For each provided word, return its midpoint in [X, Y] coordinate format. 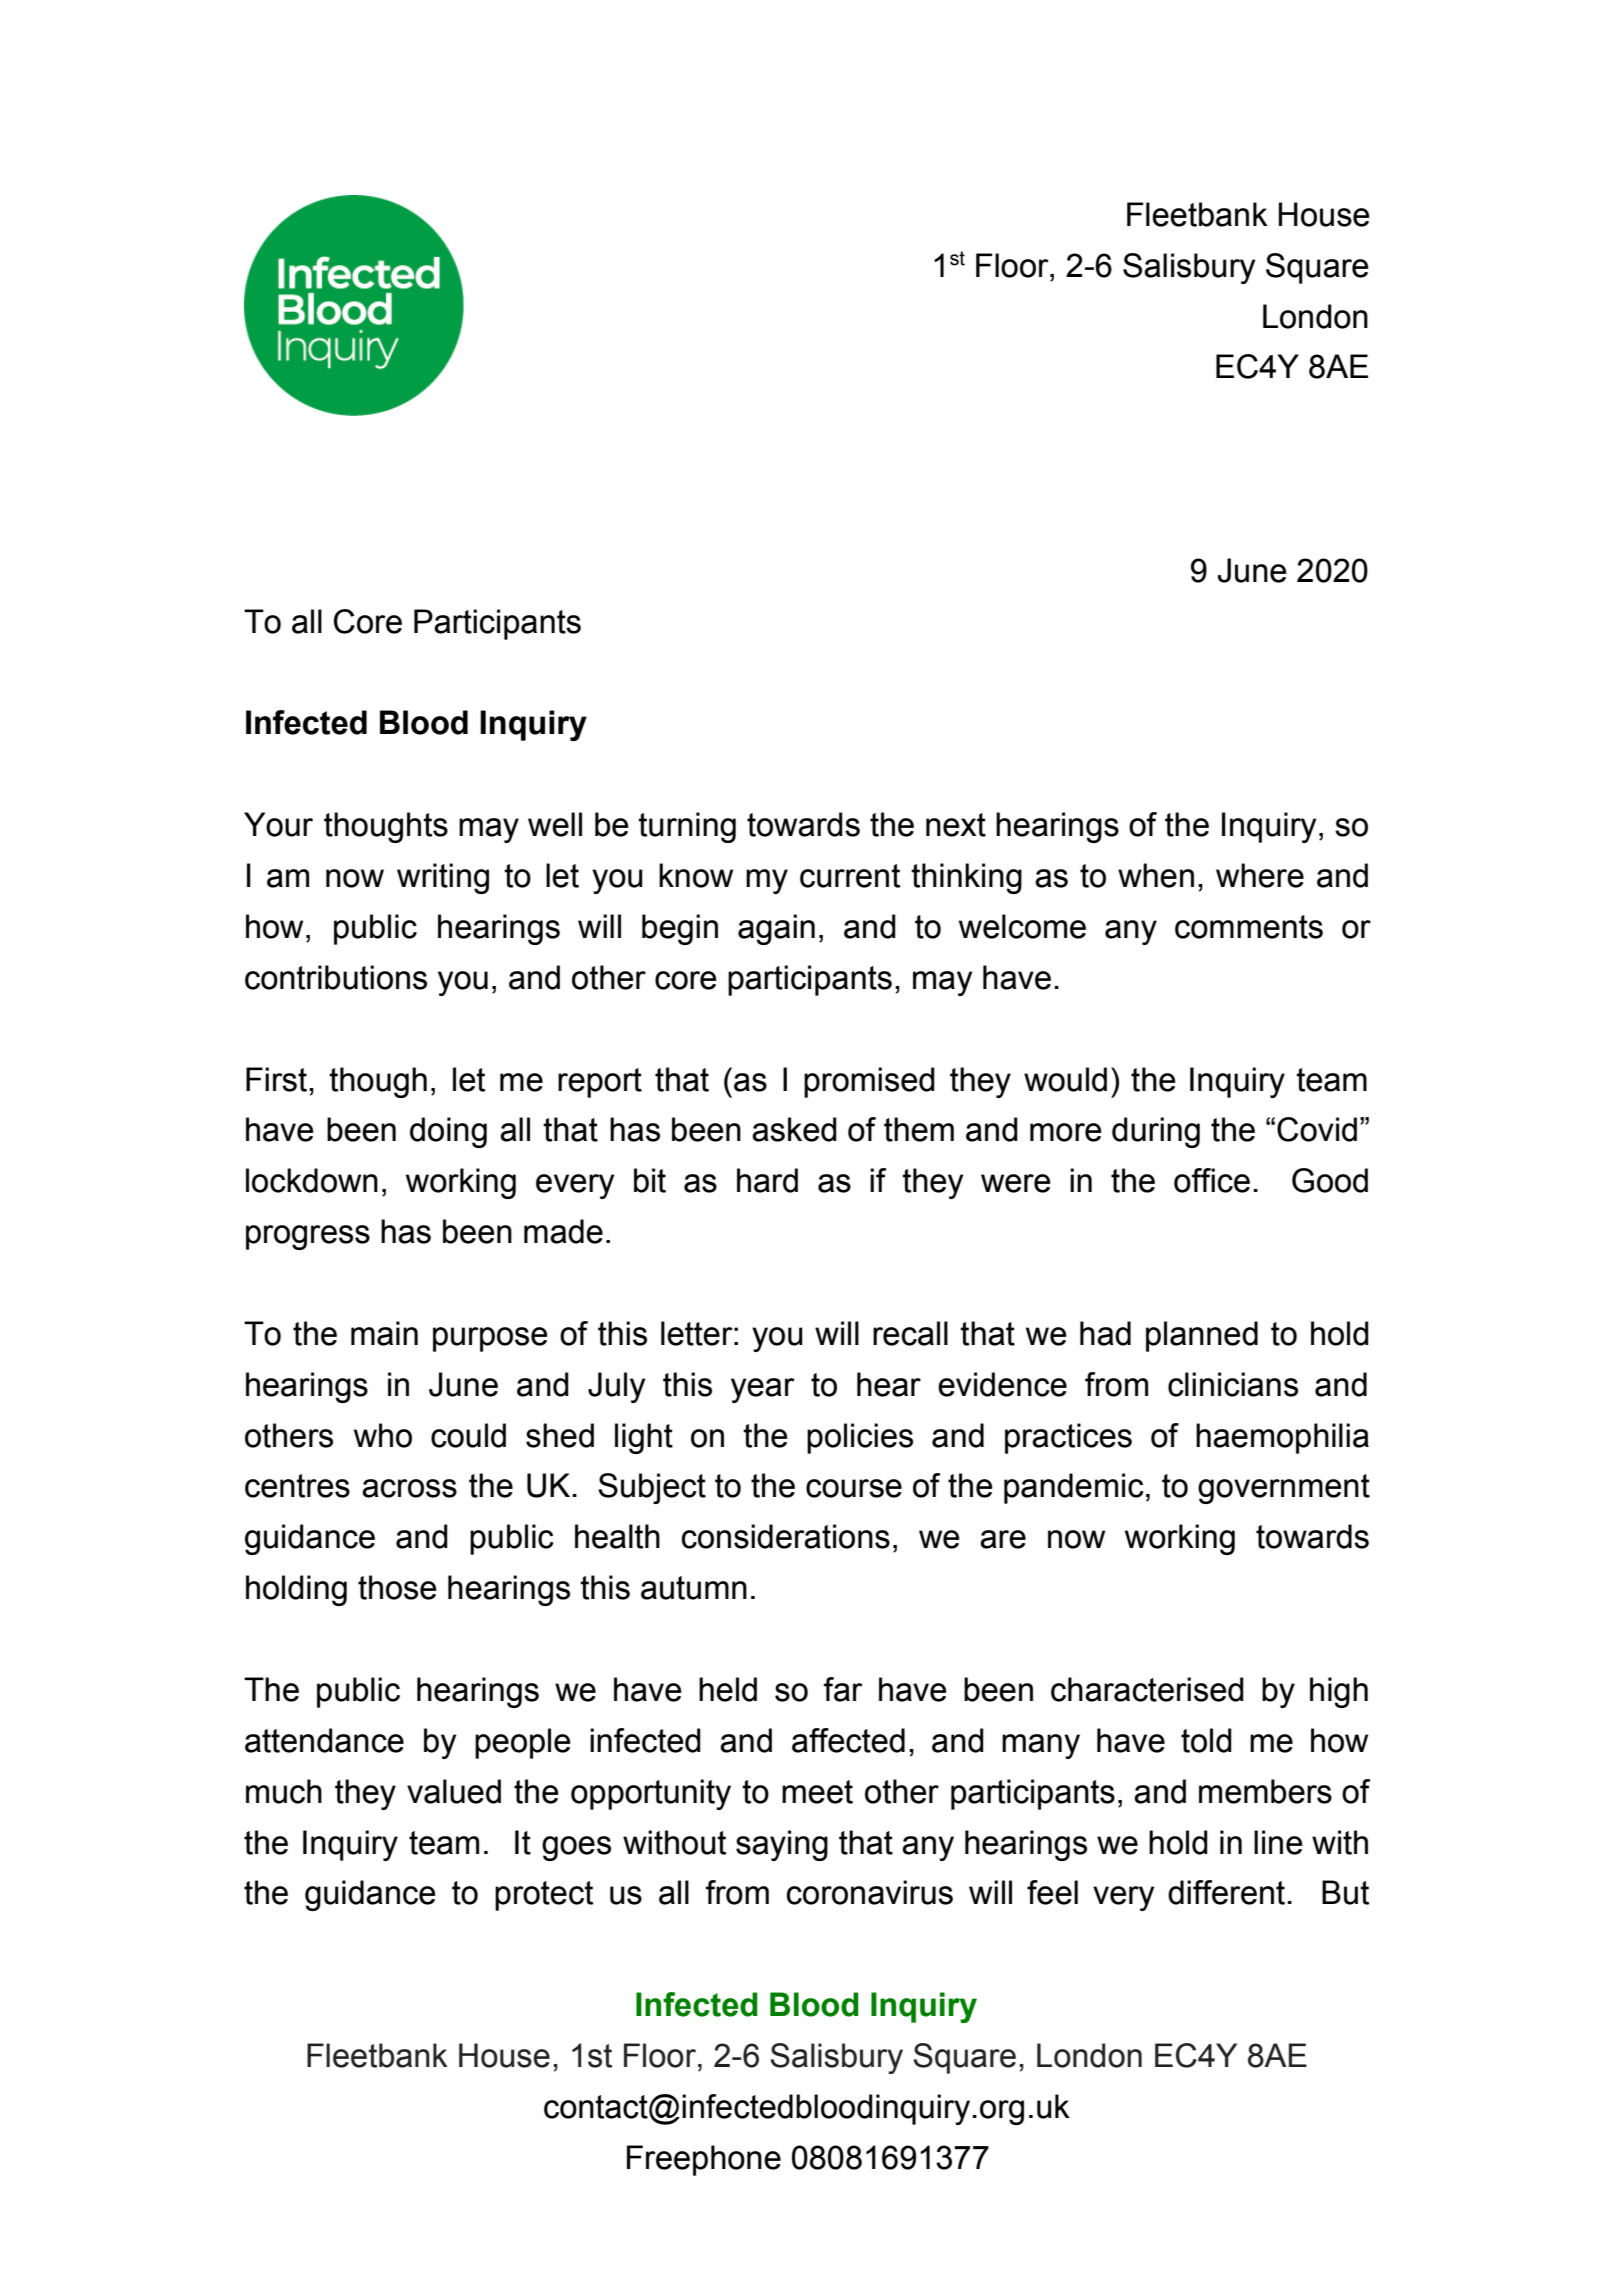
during [1156, 1132]
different [1226, 1892]
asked [794, 1129]
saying [782, 1845]
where [1260, 875]
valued [454, 1791]
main [384, 1333]
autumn [694, 1588]
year [763, 1390]
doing [448, 1132]
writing [443, 878]
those [397, 1587]
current [850, 876]
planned [1202, 1336]
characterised [1147, 1689]
